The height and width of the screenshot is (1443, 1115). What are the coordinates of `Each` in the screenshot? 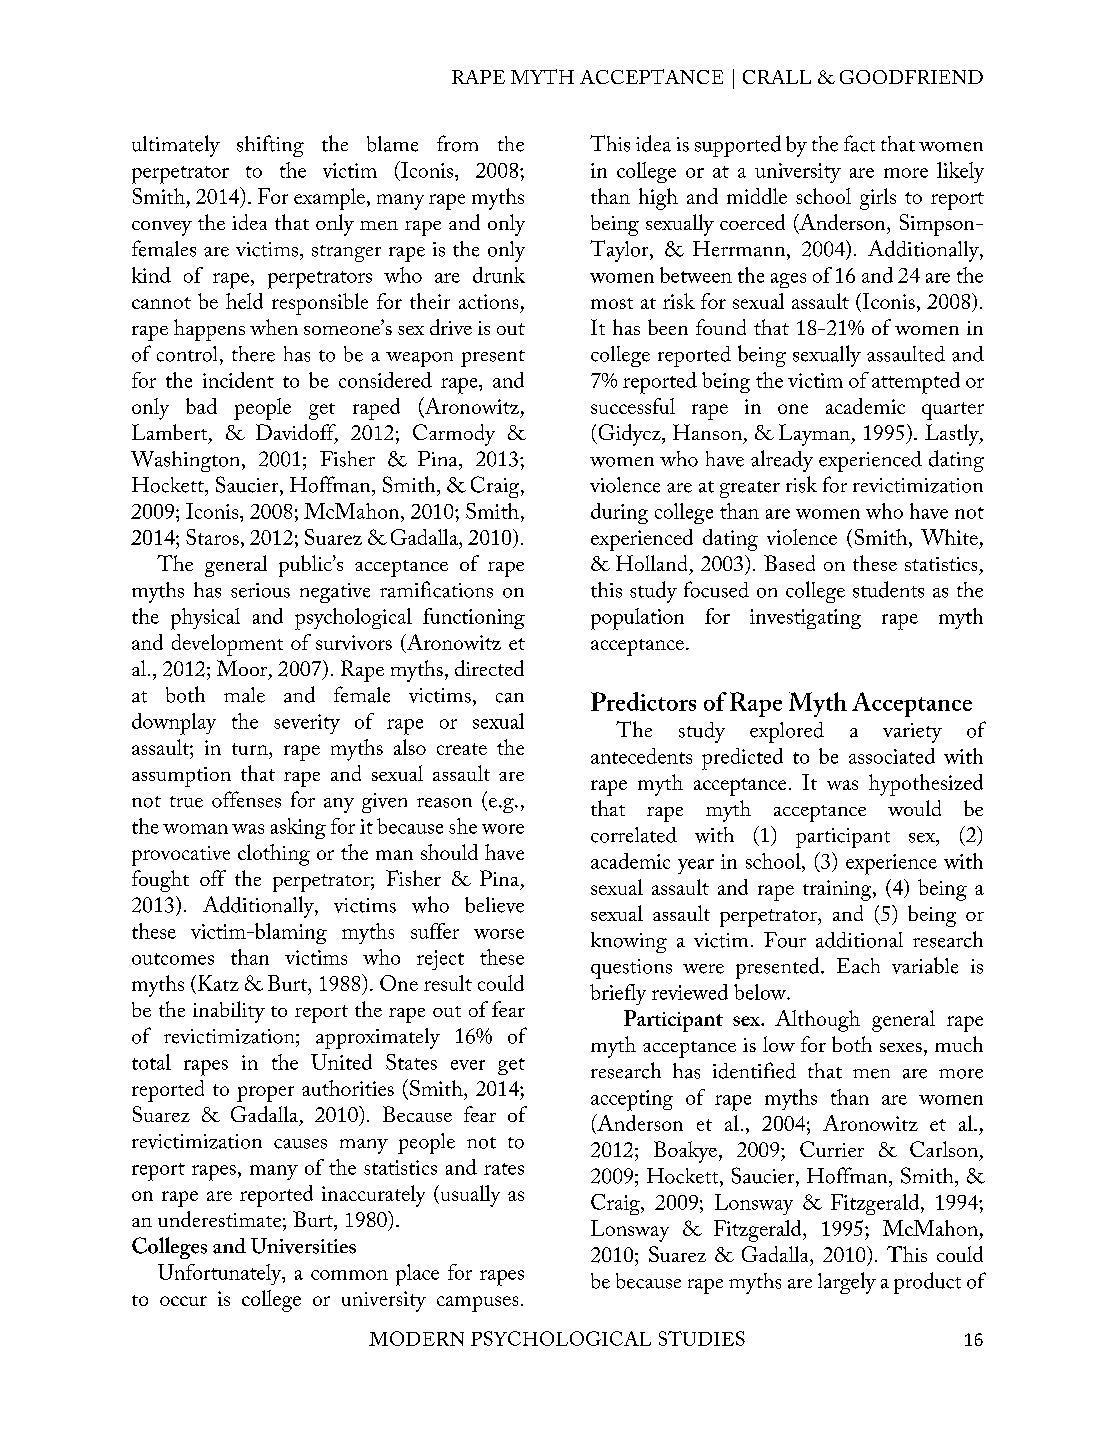 It's located at (858, 966).
